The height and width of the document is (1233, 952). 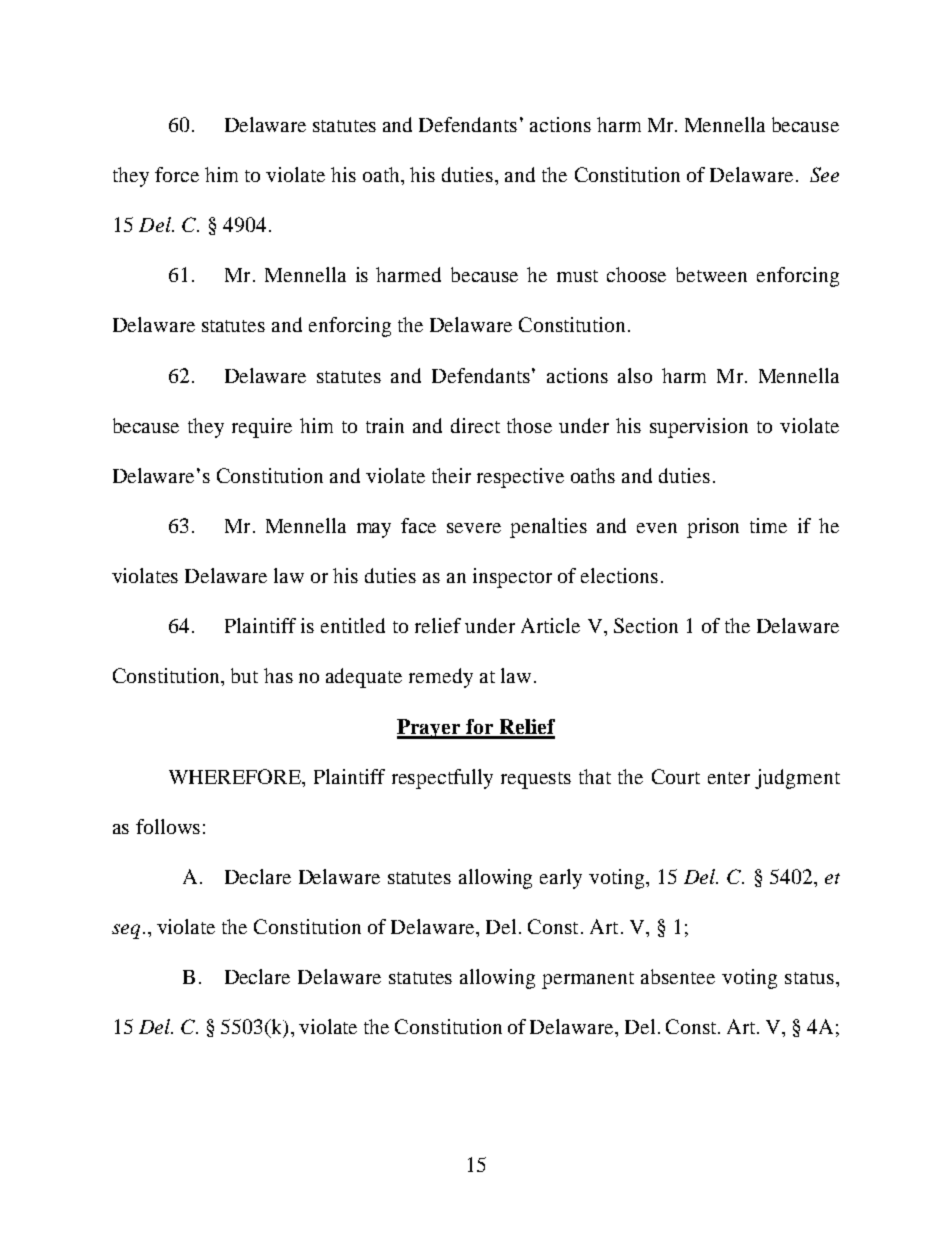 I want to click on enter, so click(x=729, y=778).
